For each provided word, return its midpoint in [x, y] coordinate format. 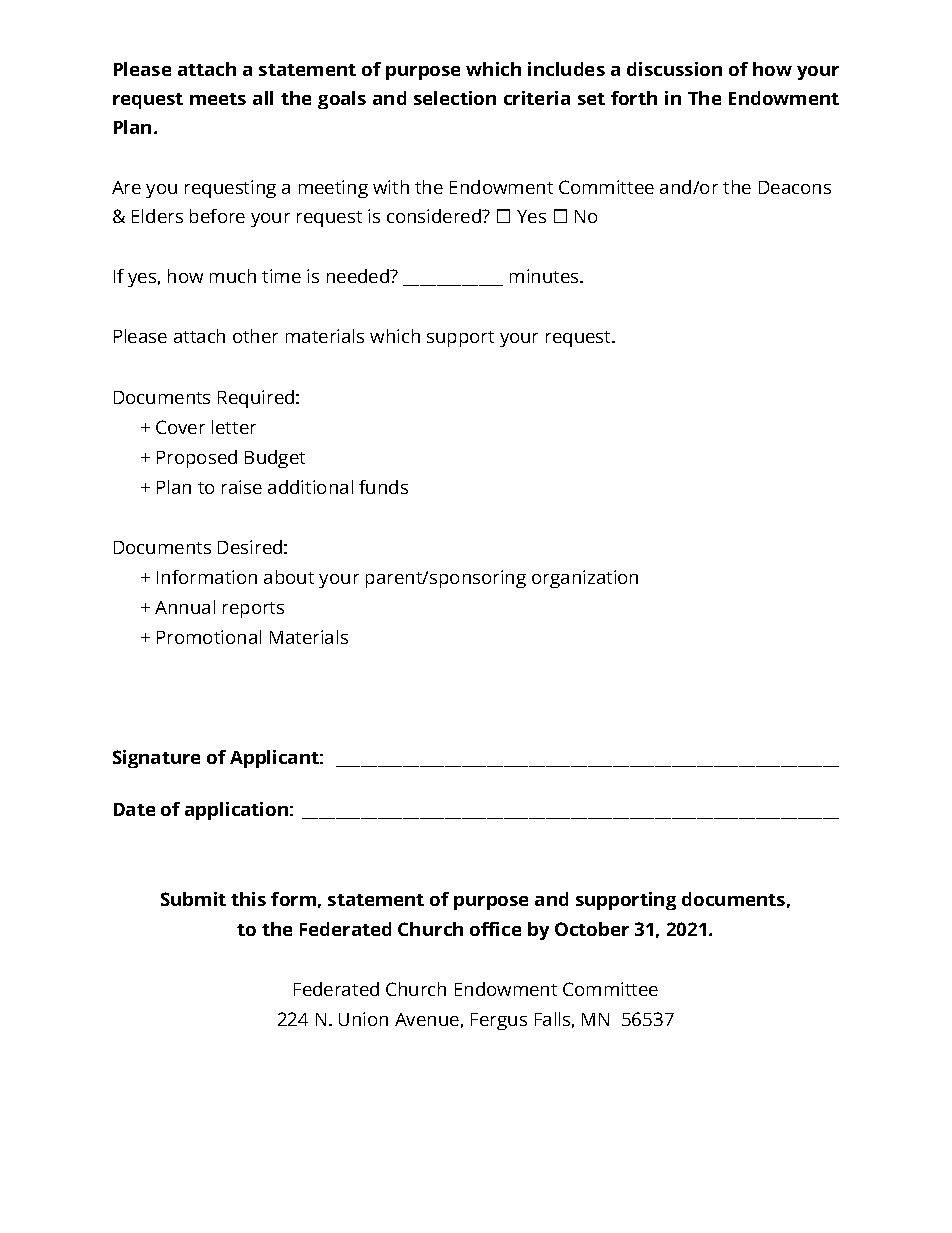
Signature [156, 759]
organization [585, 579]
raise [242, 487]
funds [383, 487]
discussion [674, 69]
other [255, 336]
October [592, 929]
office [495, 929]
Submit [193, 899]
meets [218, 99]
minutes [545, 276]
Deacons [795, 187]
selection [455, 98]
